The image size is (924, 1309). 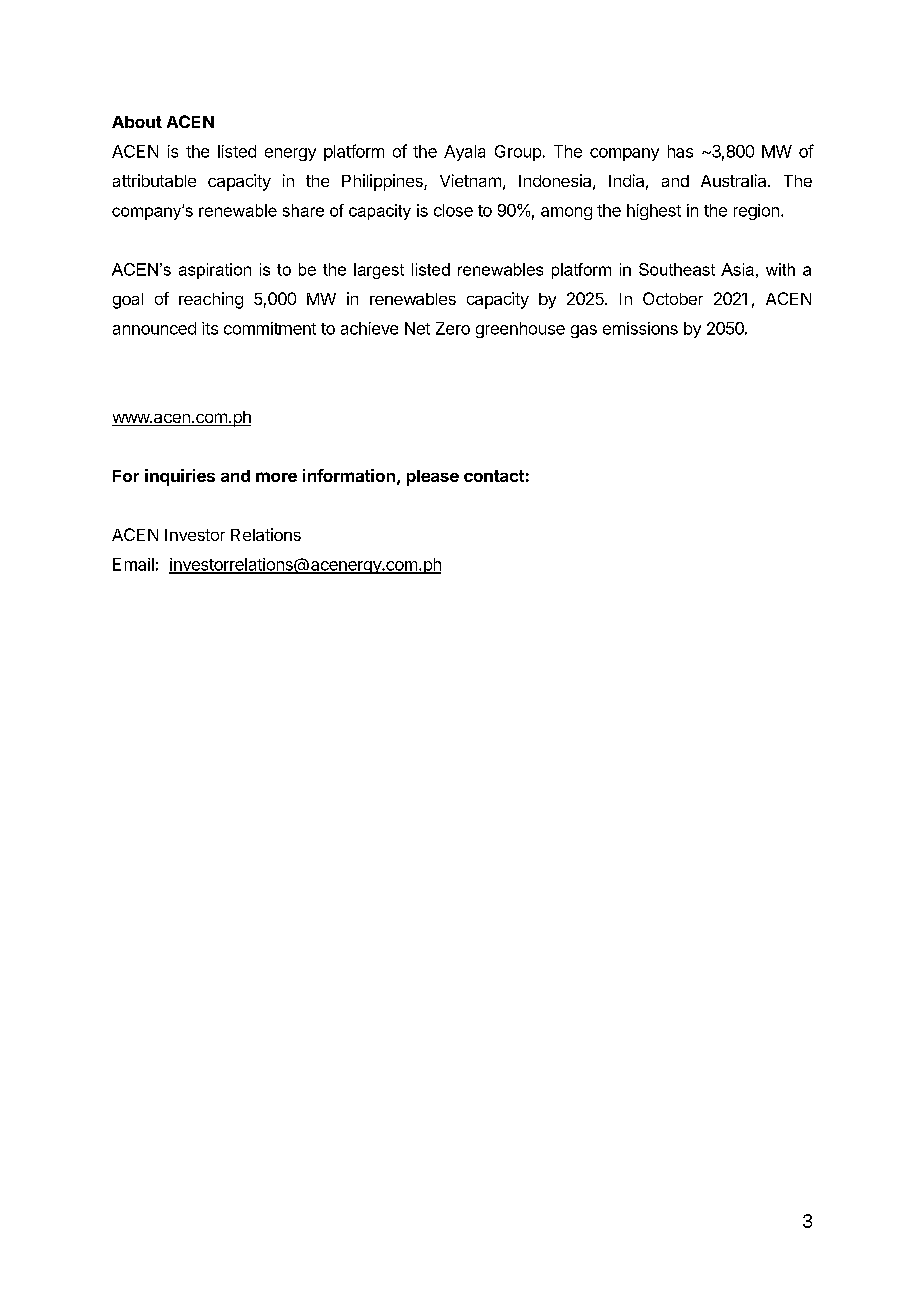 What do you see at coordinates (137, 122) in the document?
I see `About` at bounding box center [137, 122].
